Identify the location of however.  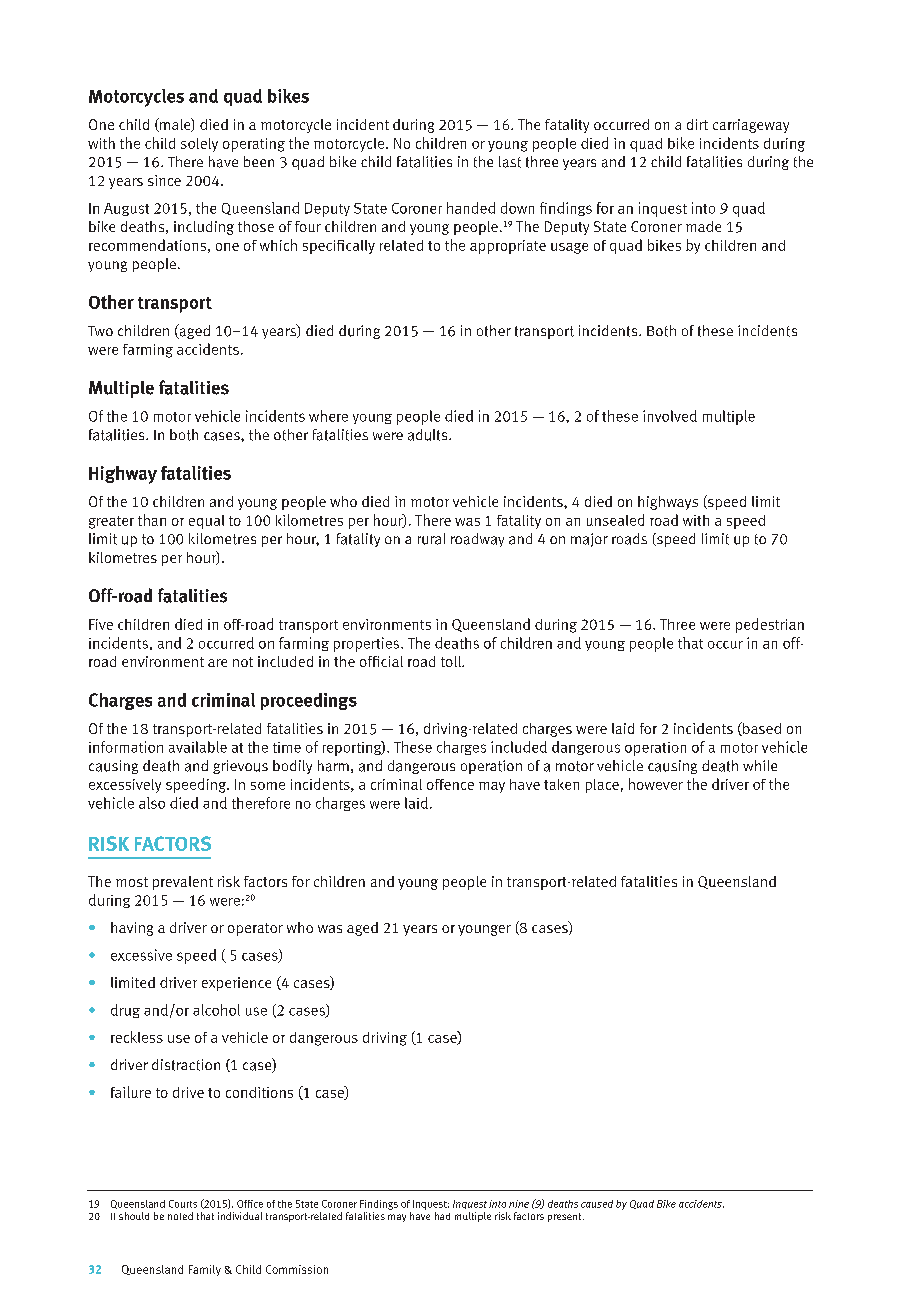
(656, 784).
